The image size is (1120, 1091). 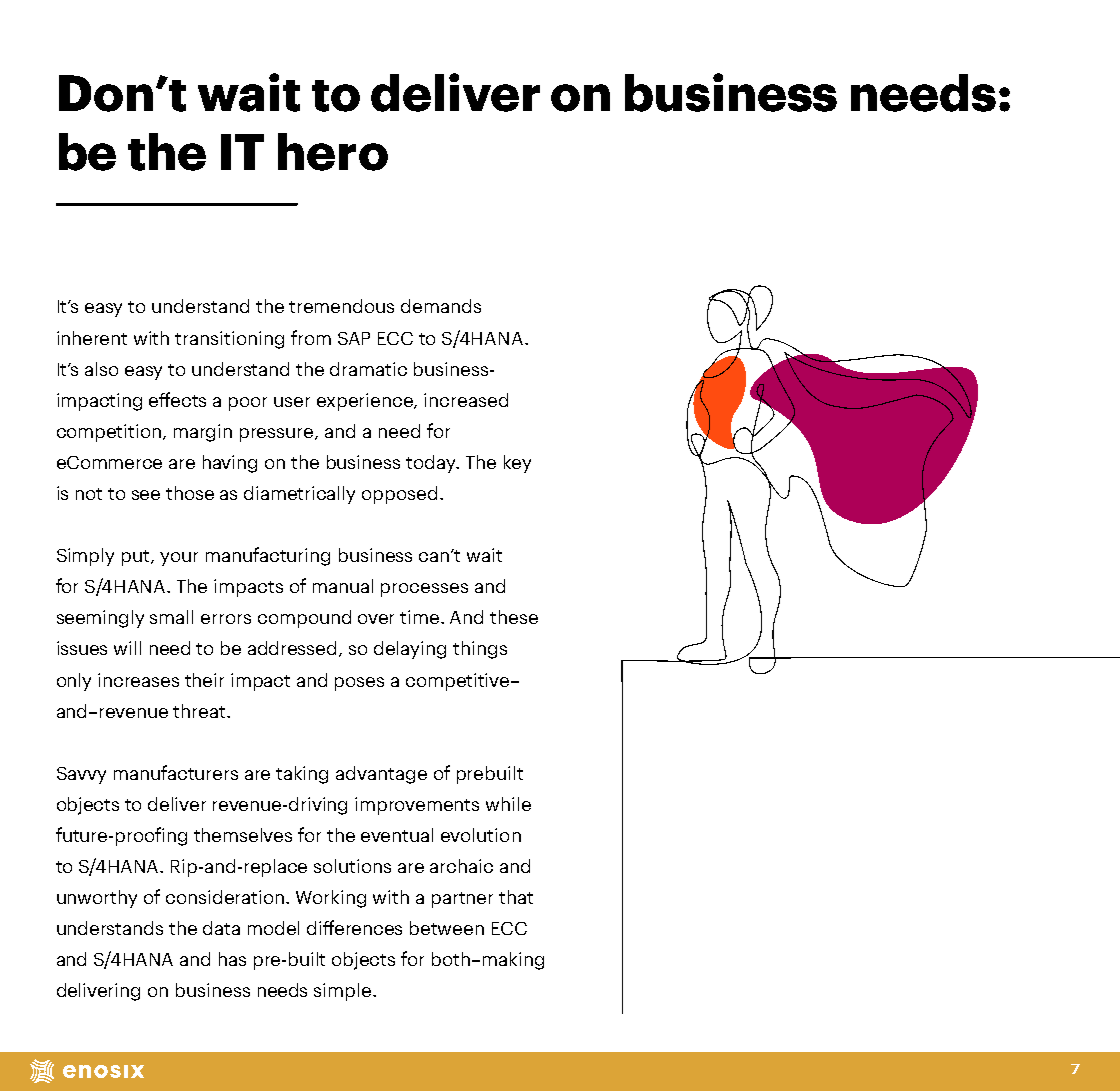 What do you see at coordinates (137, 558) in the screenshot?
I see `put` at bounding box center [137, 558].
